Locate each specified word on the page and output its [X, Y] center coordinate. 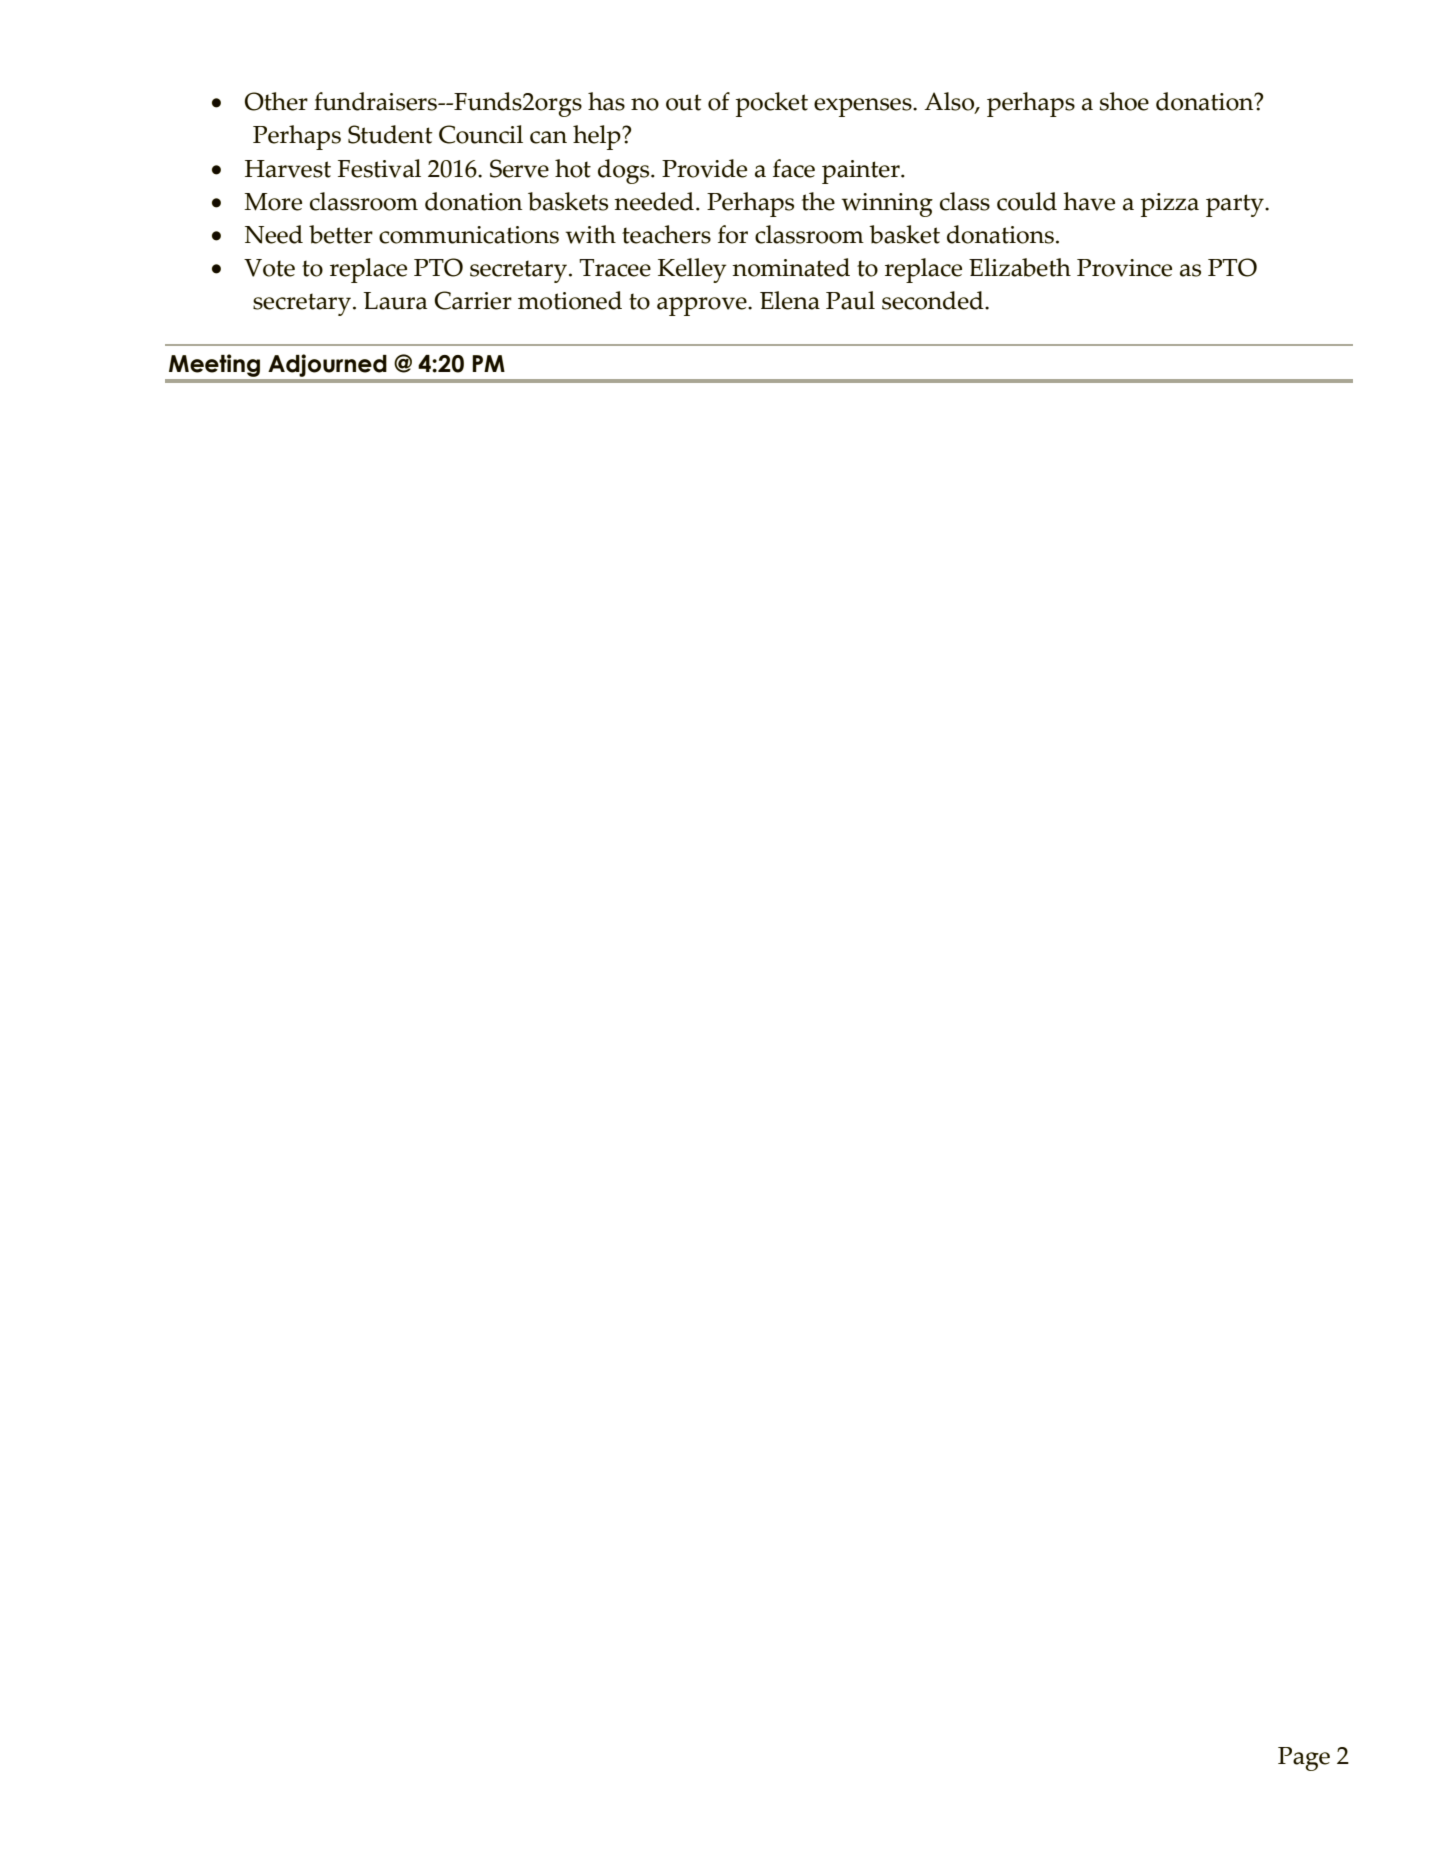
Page [1304, 1759]
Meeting [214, 365]
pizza [1170, 205]
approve [703, 306]
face [794, 168]
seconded [934, 300]
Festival [379, 168]
